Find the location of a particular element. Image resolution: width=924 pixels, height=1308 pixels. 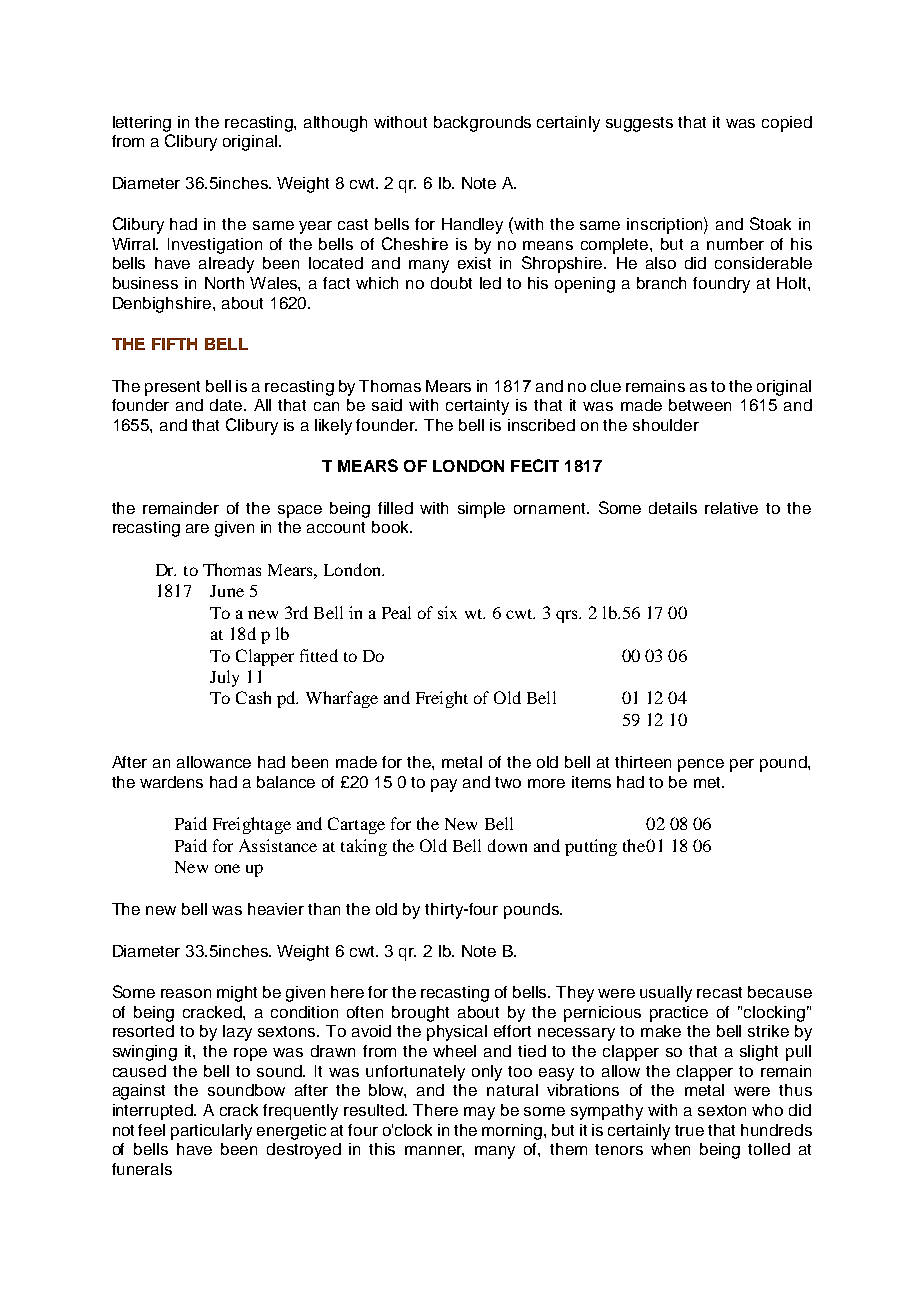

lettering is located at coordinates (142, 124).
